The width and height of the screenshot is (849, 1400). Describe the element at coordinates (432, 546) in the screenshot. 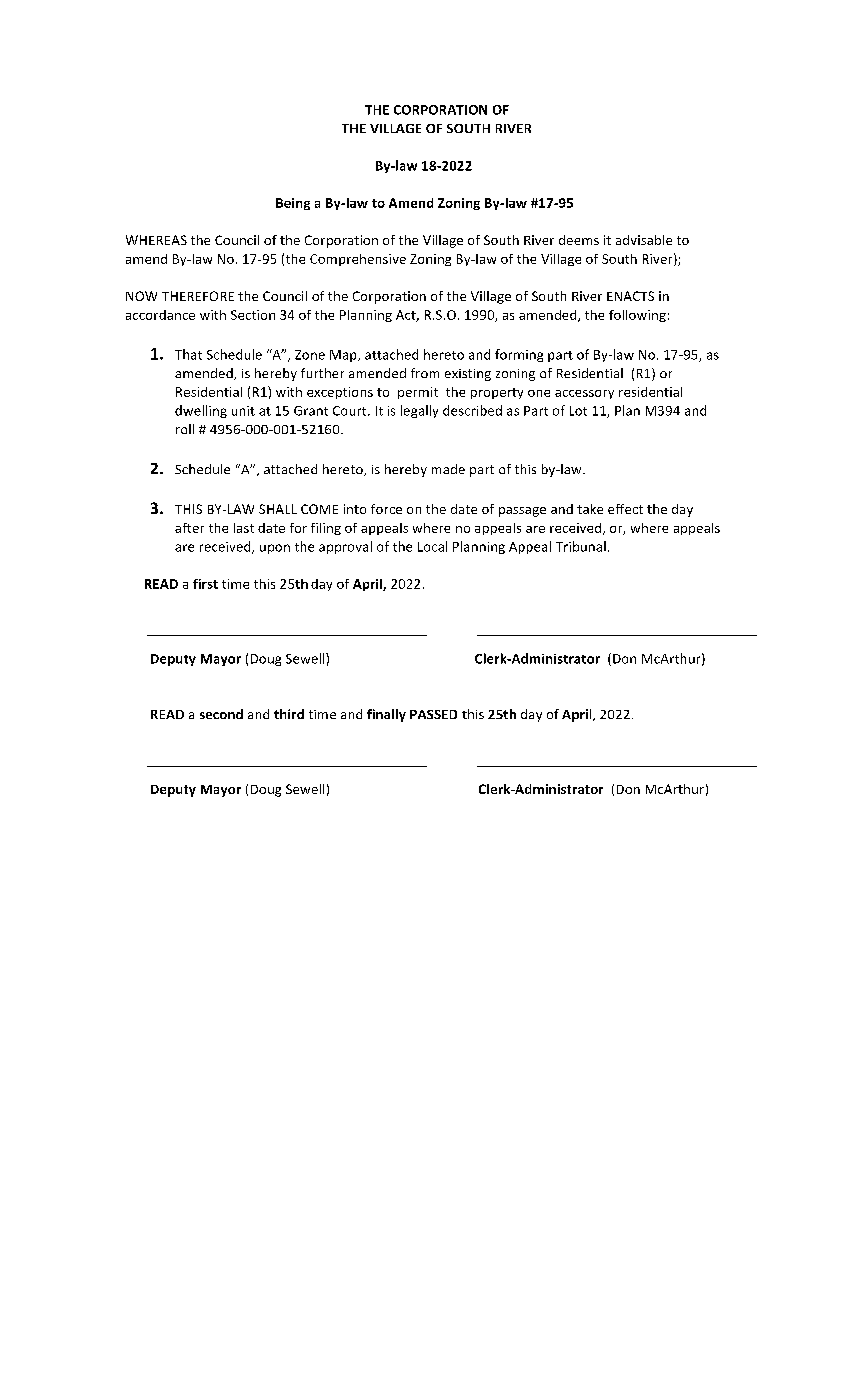

I see `Local` at that location.
